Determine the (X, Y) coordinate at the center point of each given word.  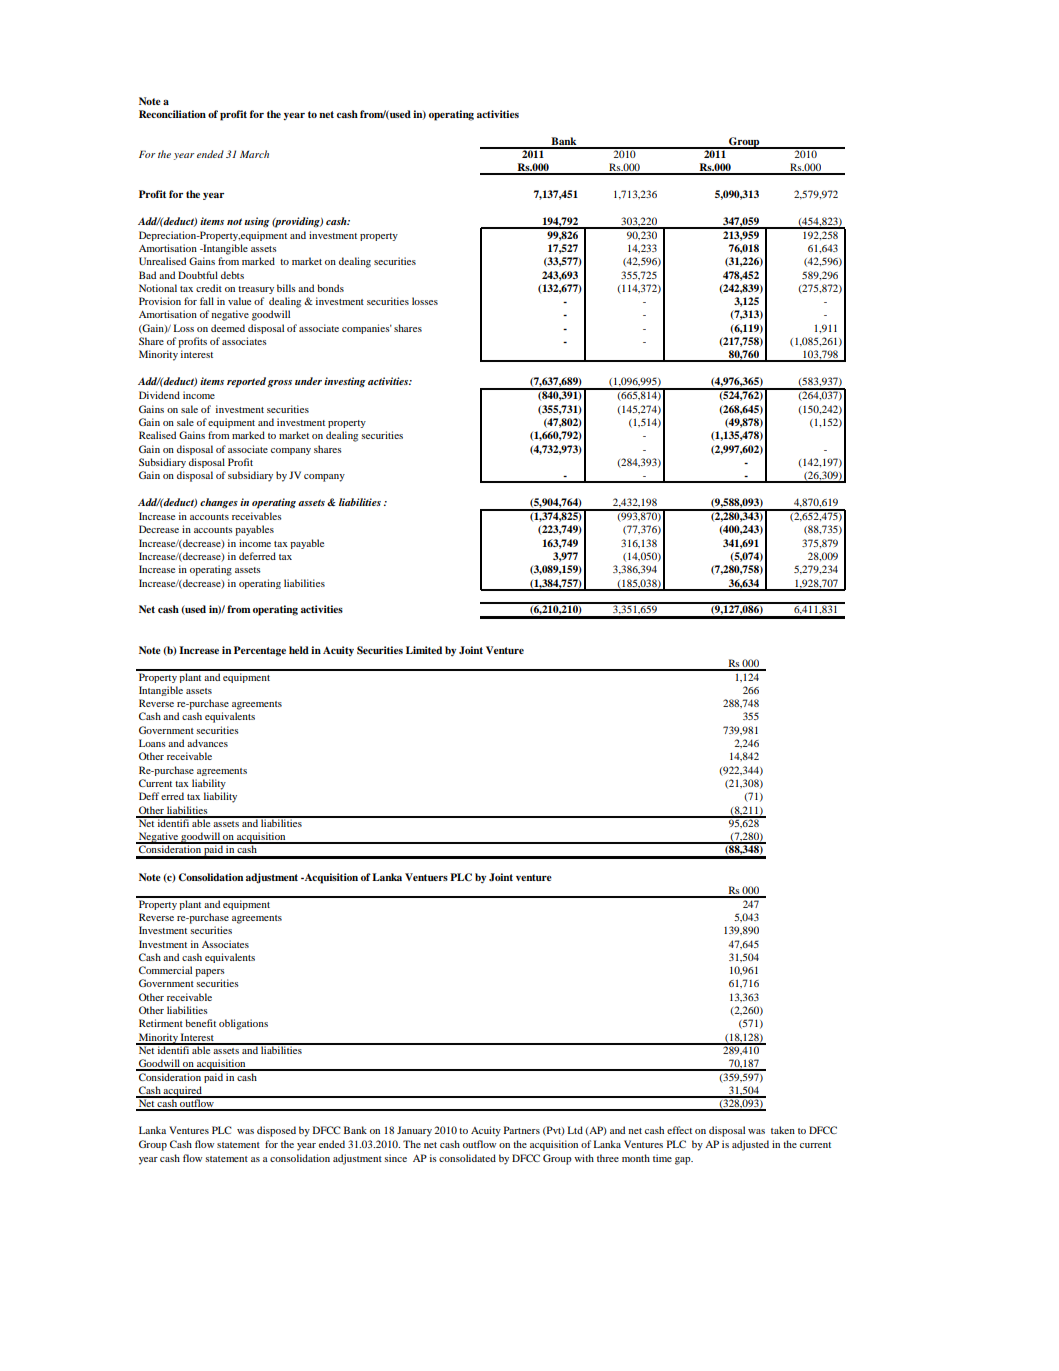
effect (679, 1130)
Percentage (260, 651)
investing (345, 382)
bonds (330, 288)
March (254, 154)
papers (210, 973)
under (308, 381)
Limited (424, 650)
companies (367, 329)
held (299, 650)
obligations (243, 1024)
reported (247, 382)
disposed (276, 1131)
